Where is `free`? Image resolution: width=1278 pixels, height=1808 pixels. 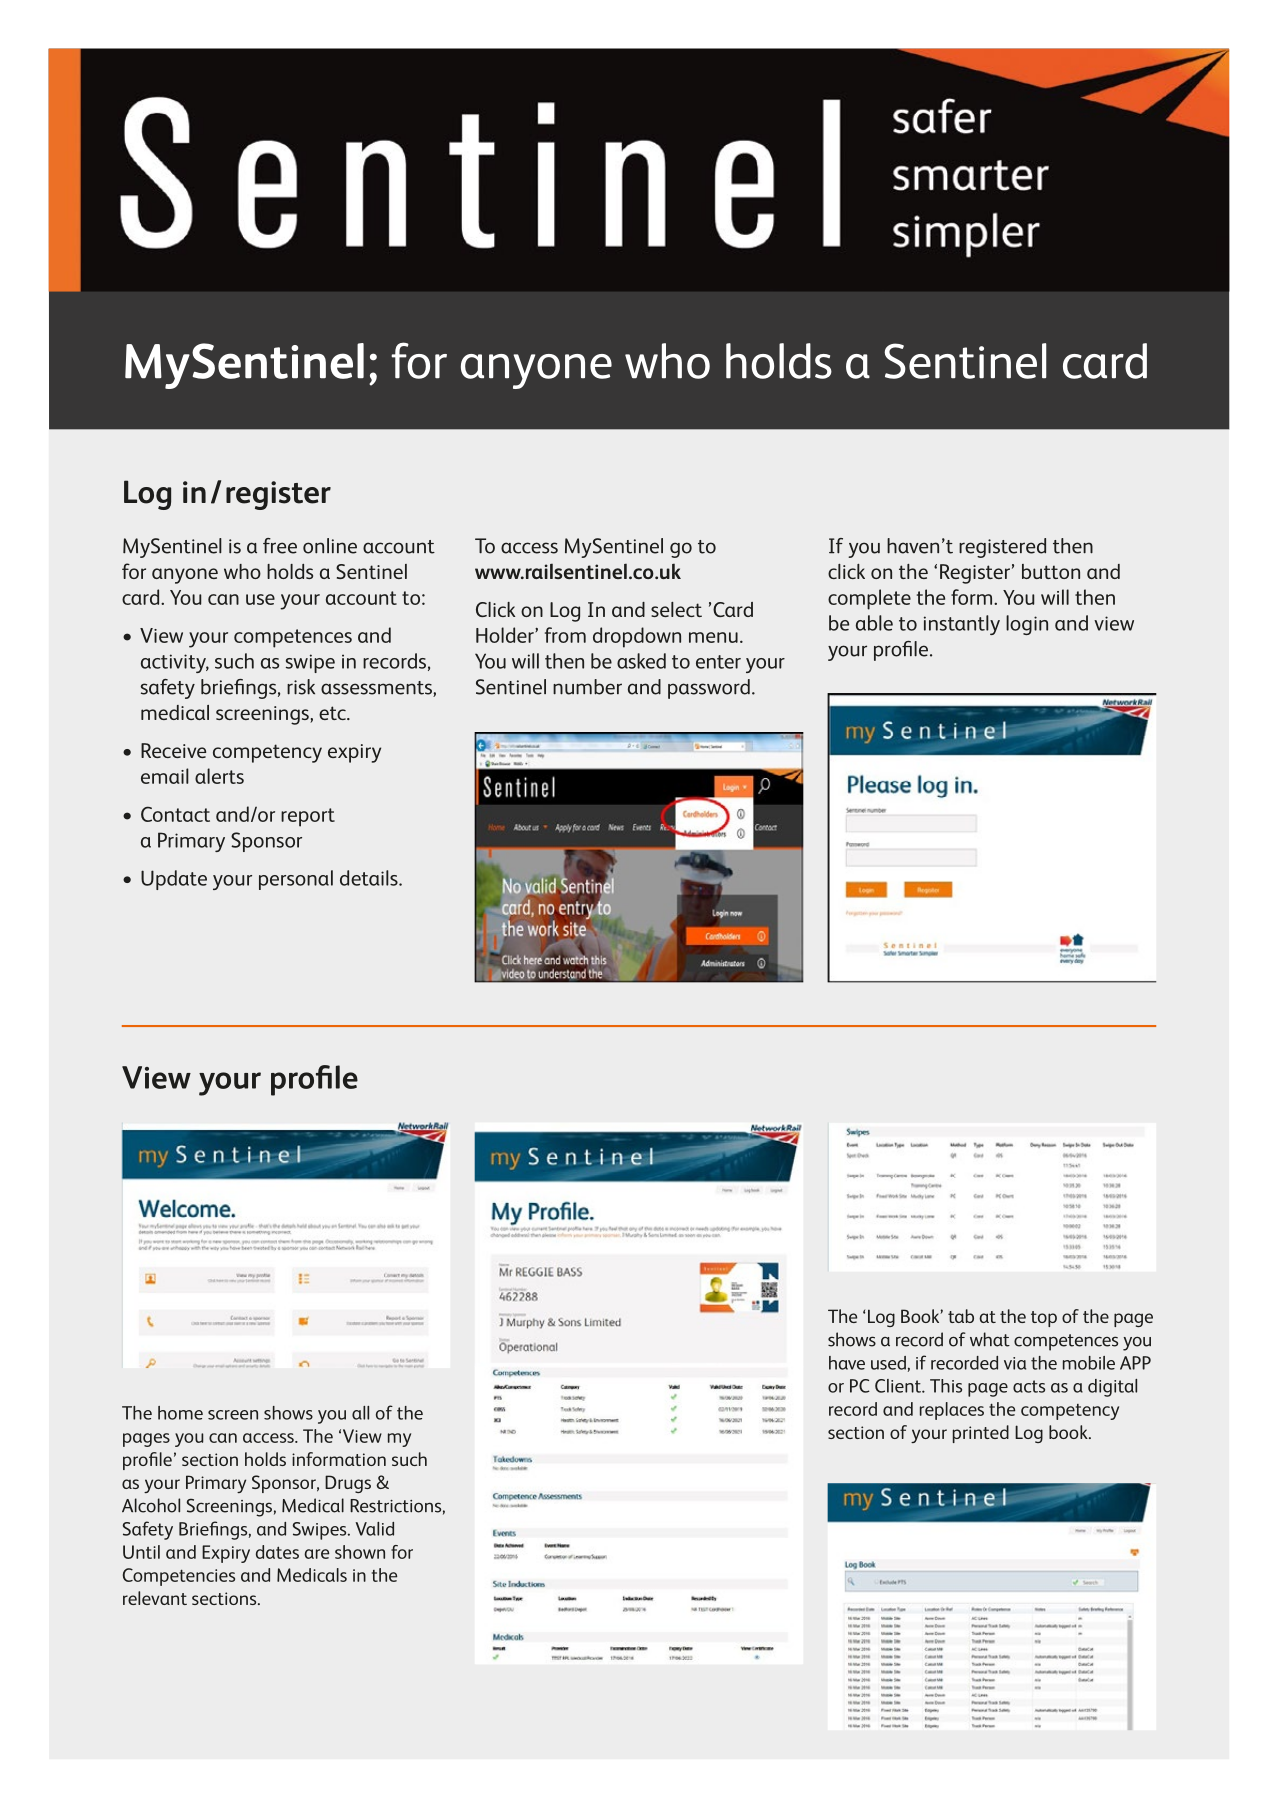 free is located at coordinates (280, 546).
